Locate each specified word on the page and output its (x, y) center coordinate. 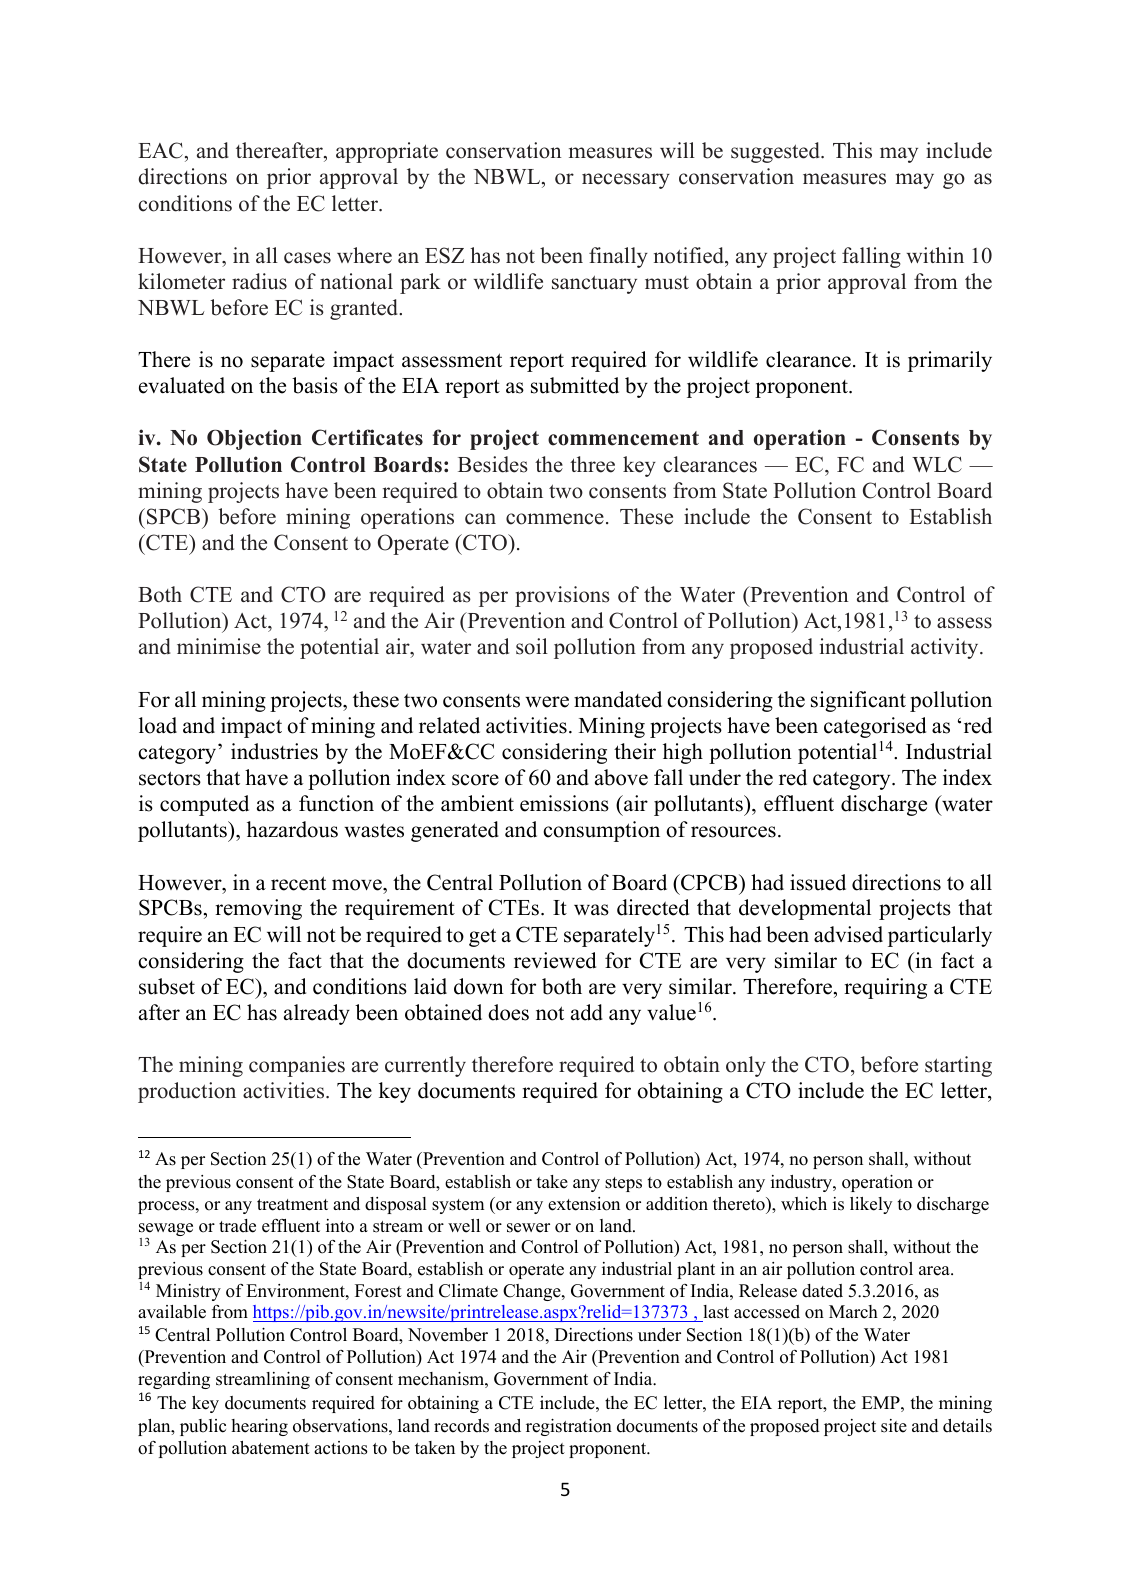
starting (958, 1066)
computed (204, 805)
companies (297, 1066)
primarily (950, 361)
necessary (626, 181)
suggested (776, 152)
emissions (564, 803)
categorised (875, 727)
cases (307, 258)
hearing (259, 1427)
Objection (254, 439)
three (592, 464)
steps (623, 1184)
